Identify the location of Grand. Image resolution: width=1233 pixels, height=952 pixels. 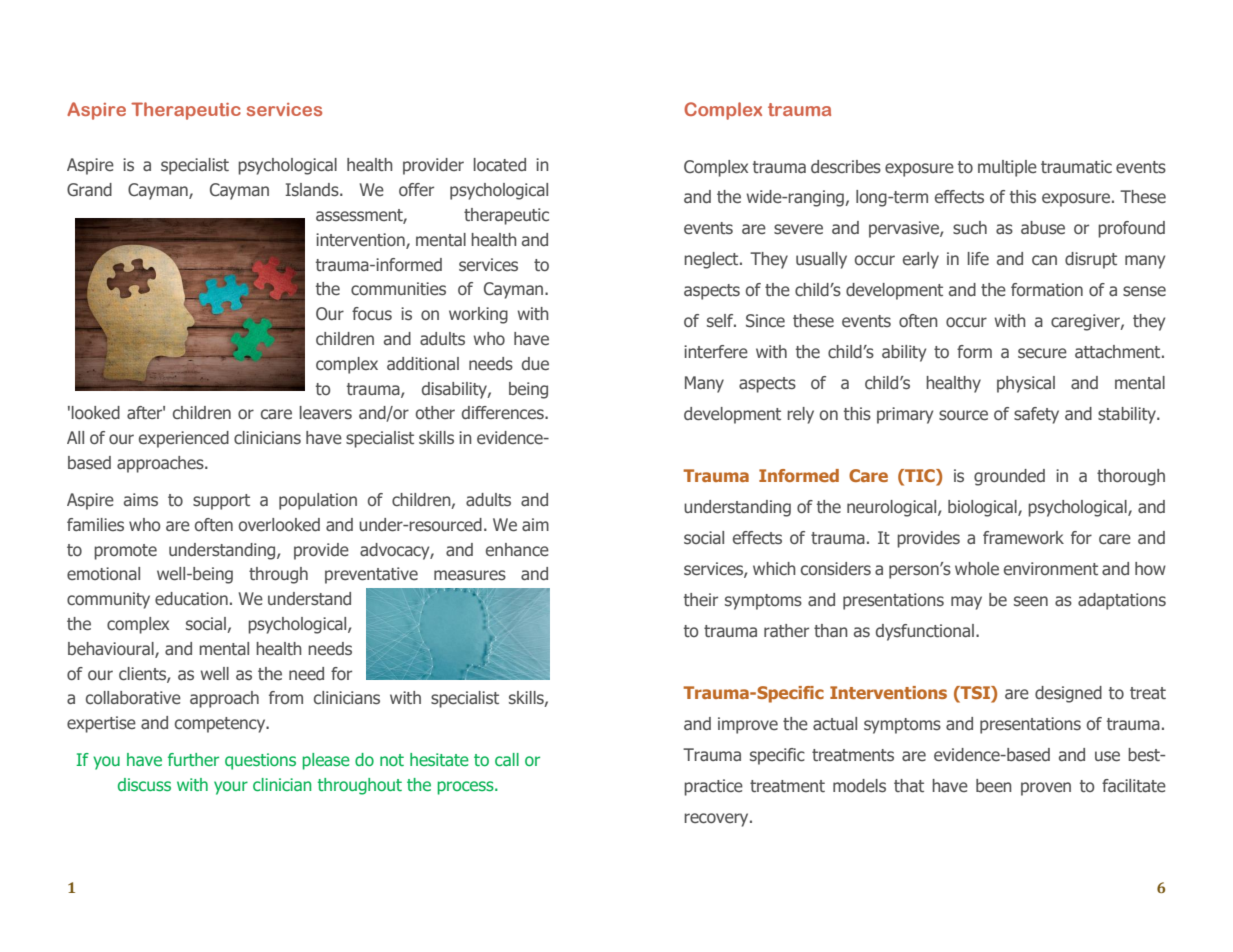
(89, 190).
